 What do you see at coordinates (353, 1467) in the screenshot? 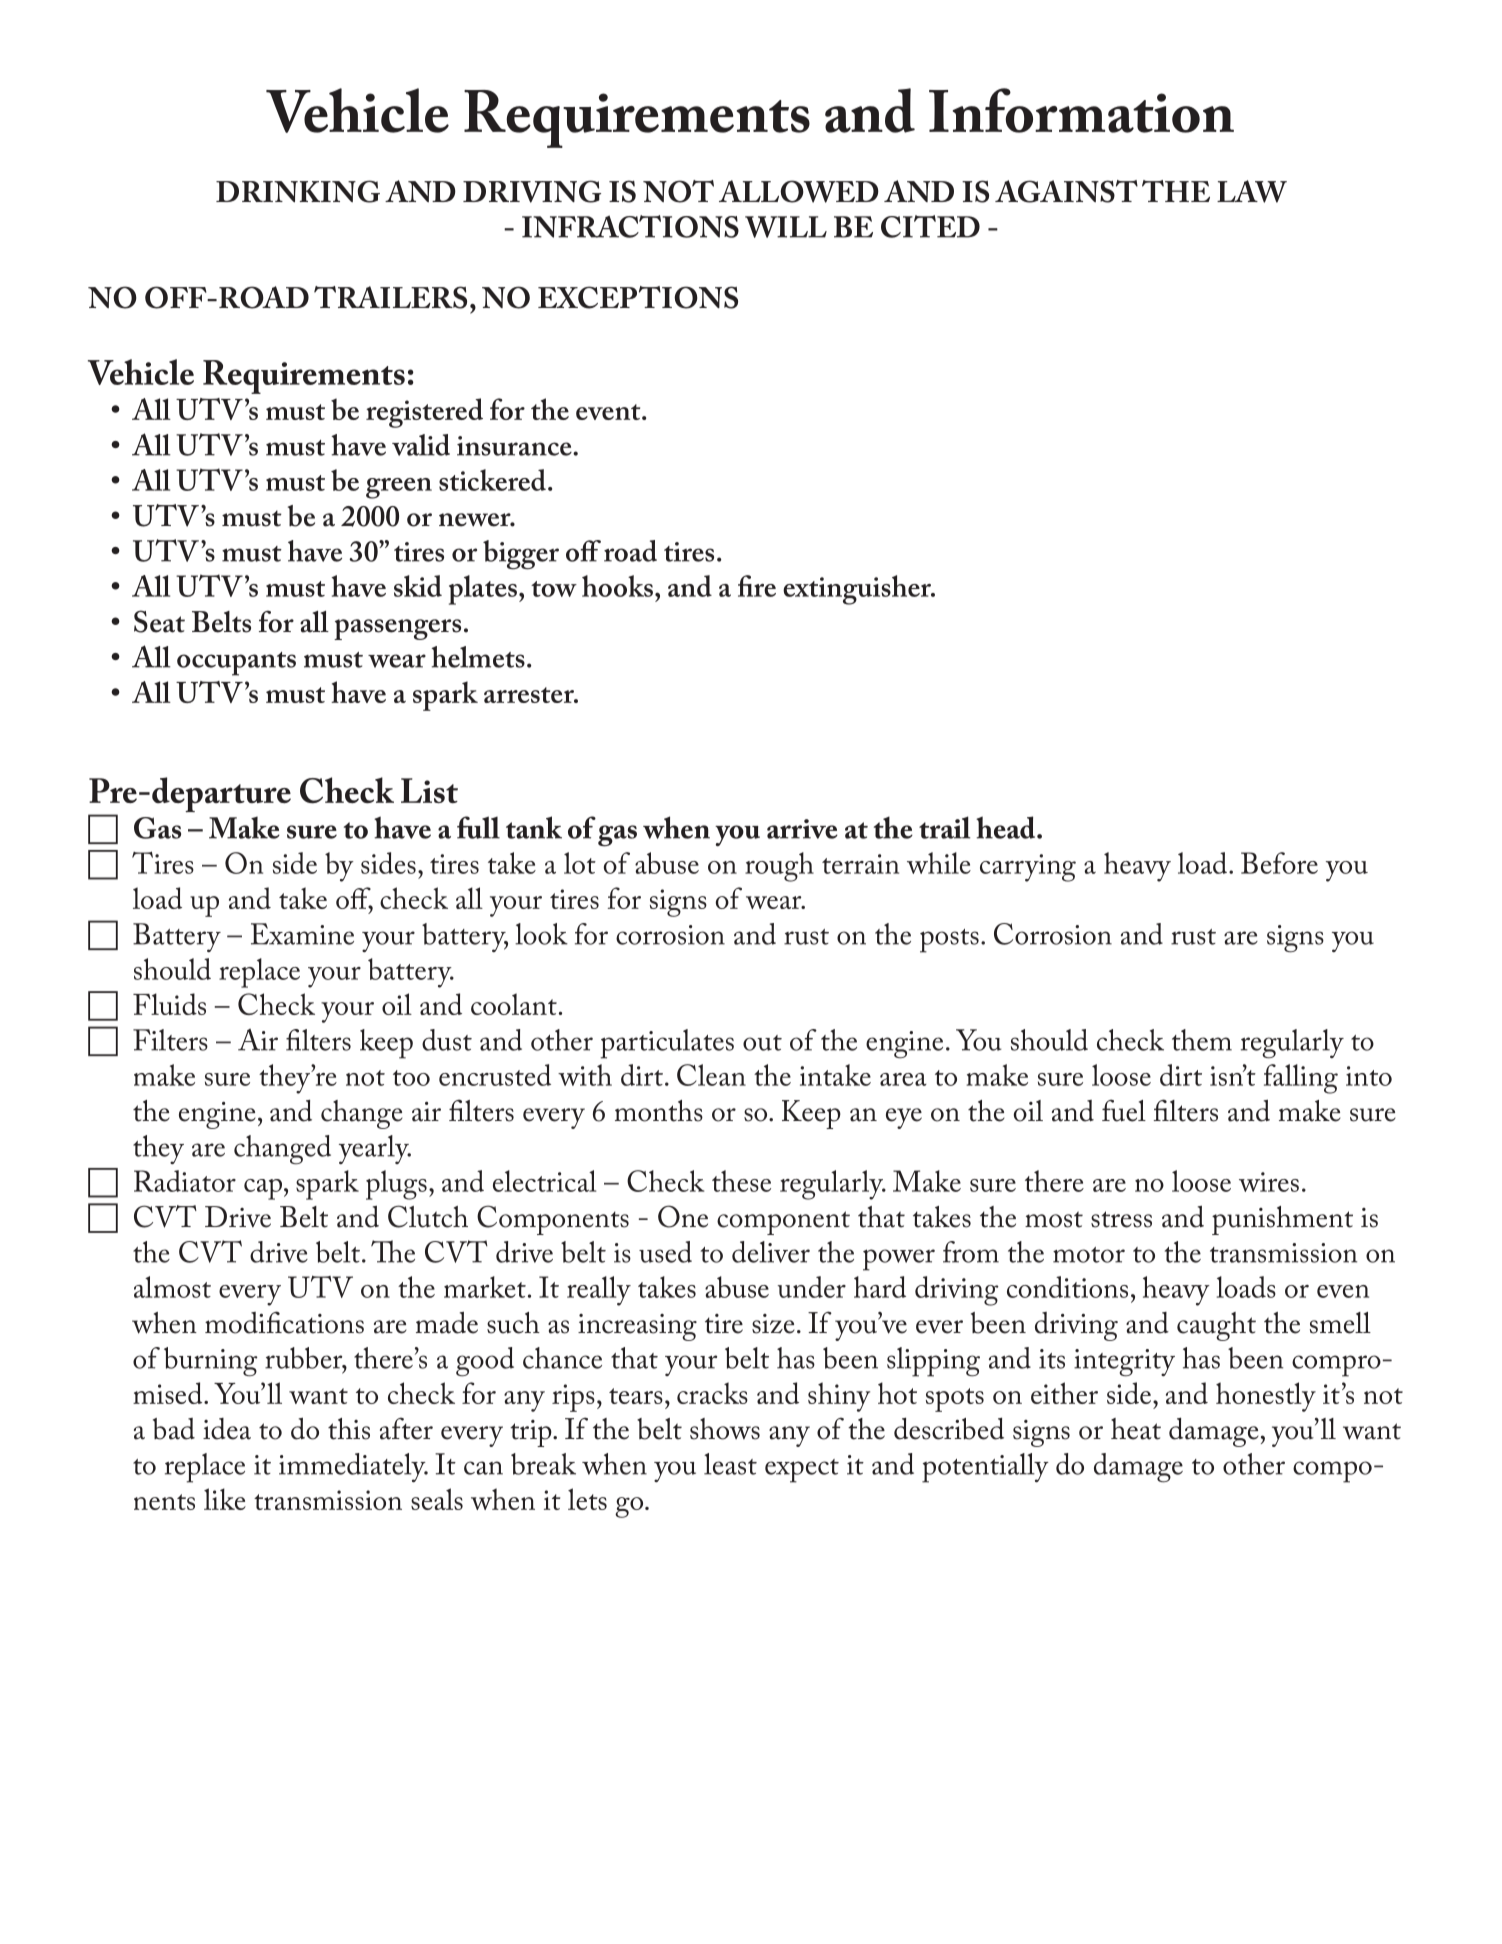
I see `immediately` at bounding box center [353, 1467].
